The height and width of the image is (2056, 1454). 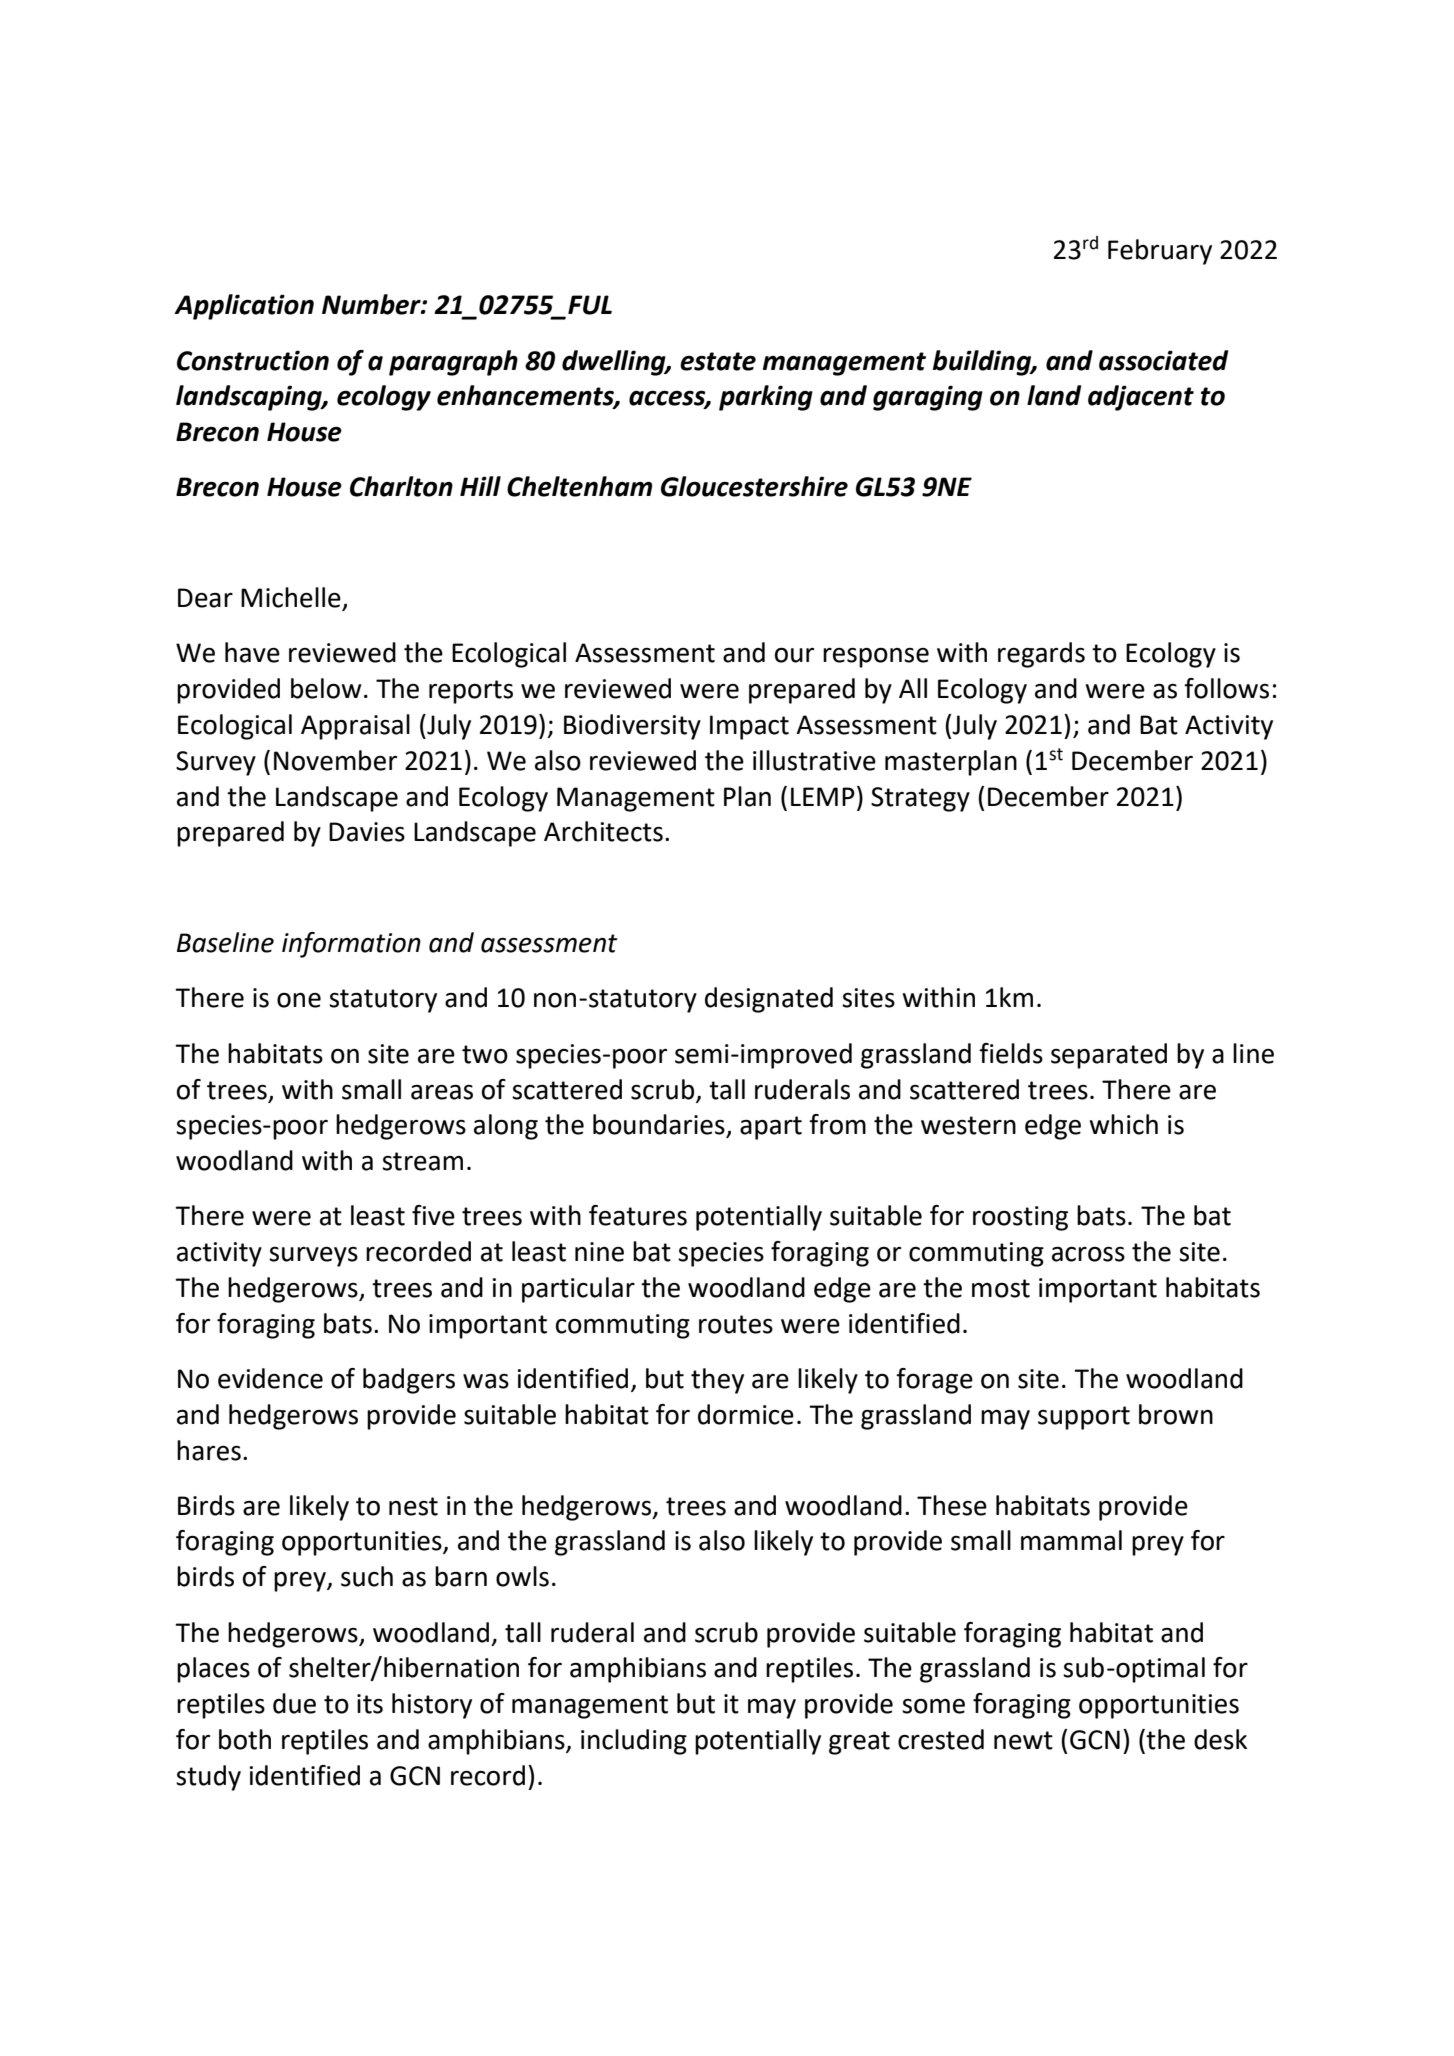 What do you see at coordinates (1041, 655) in the image?
I see `regards` at bounding box center [1041, 655].
